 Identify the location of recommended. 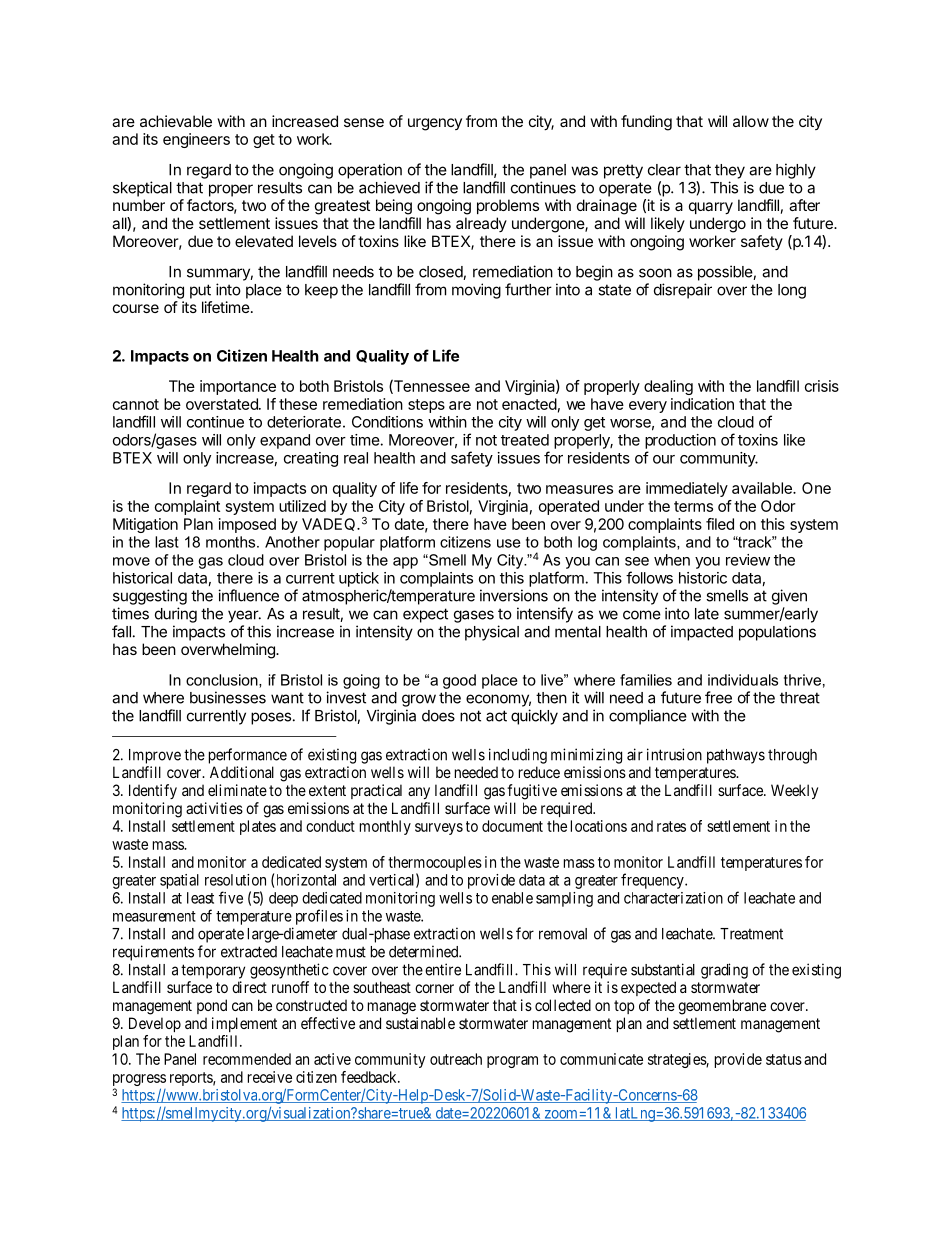
(247, 1059).
